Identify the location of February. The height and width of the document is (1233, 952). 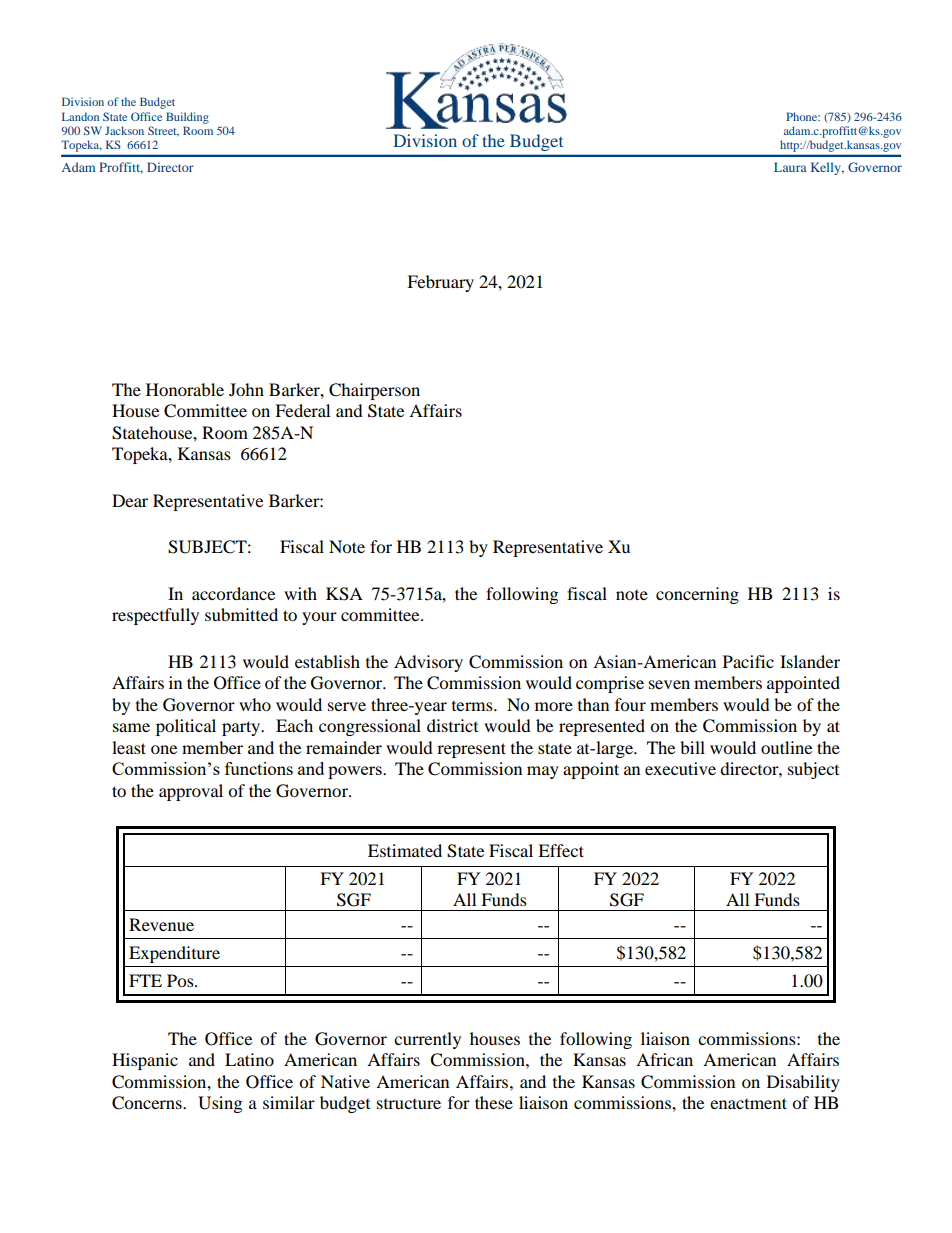
(440, 283).
